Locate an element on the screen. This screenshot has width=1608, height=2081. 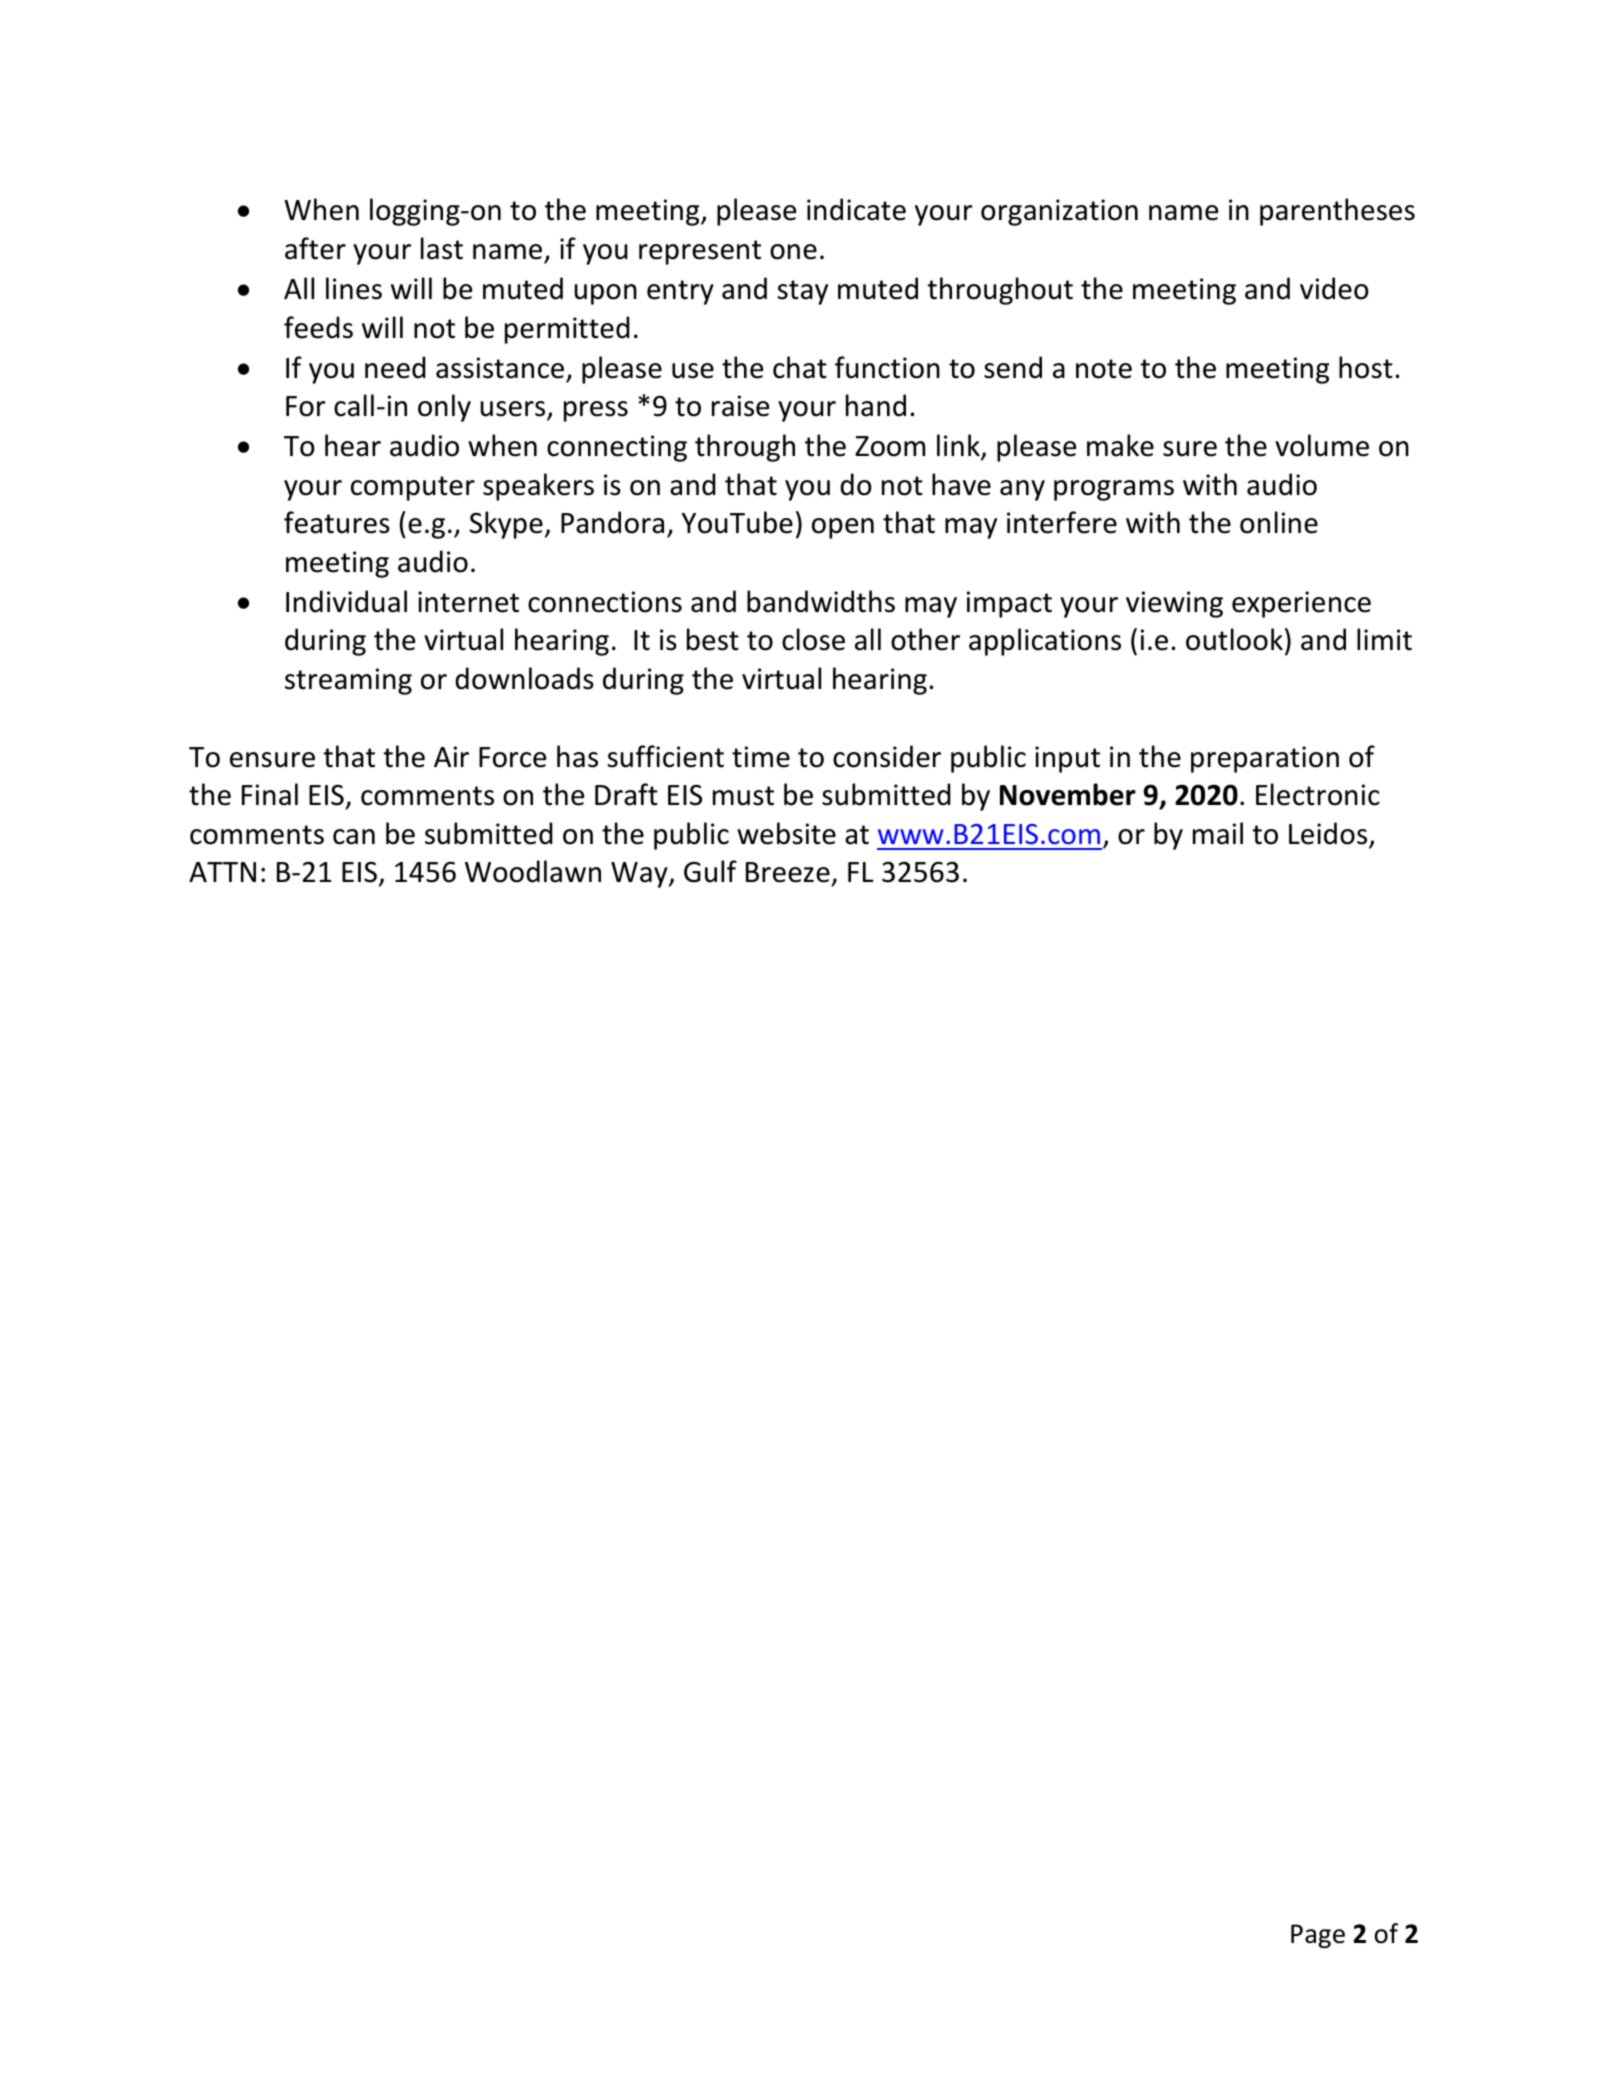
Way is located at coordinates (640, 875).
